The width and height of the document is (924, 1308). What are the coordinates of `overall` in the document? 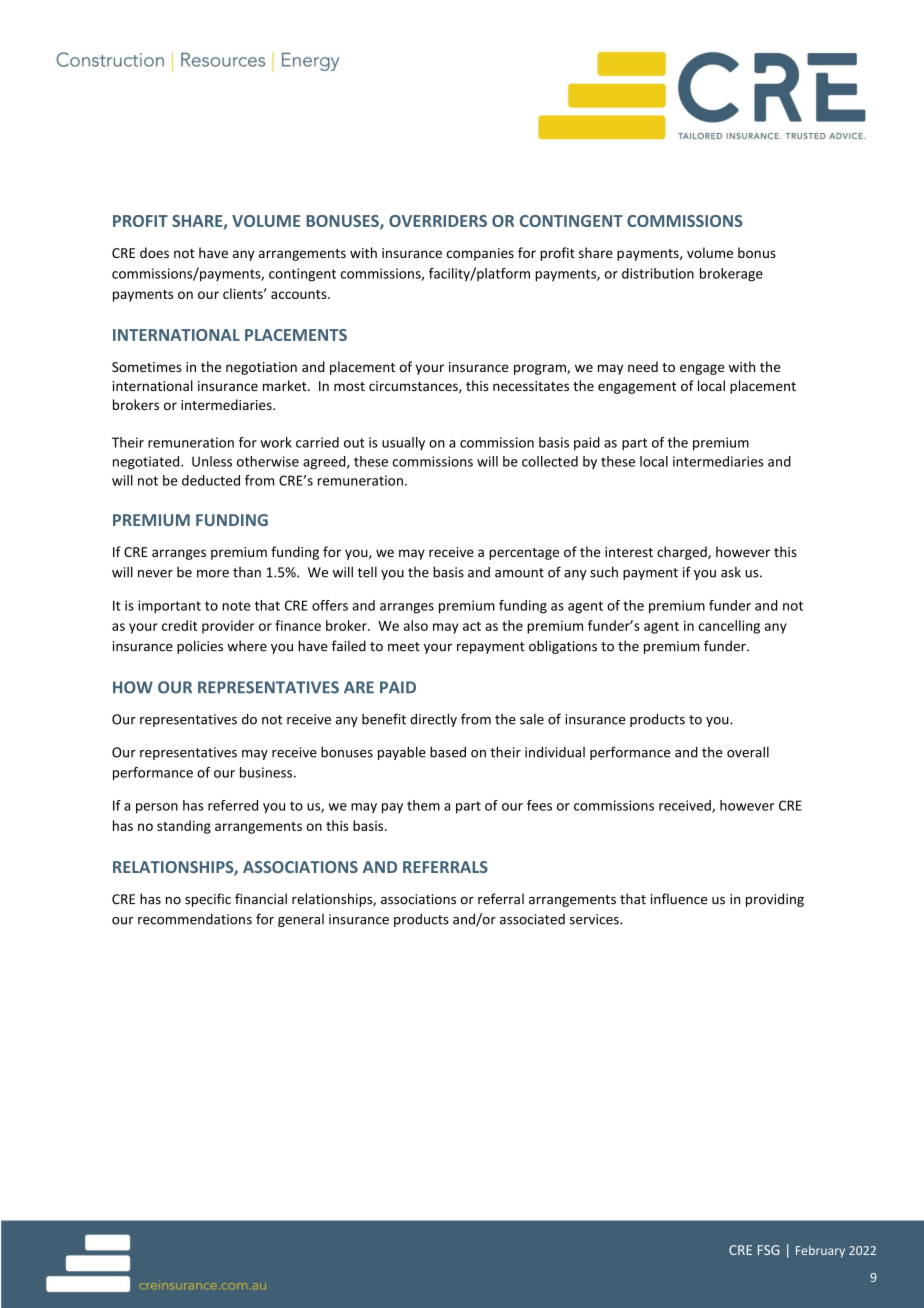 It's located at (748, 752).
